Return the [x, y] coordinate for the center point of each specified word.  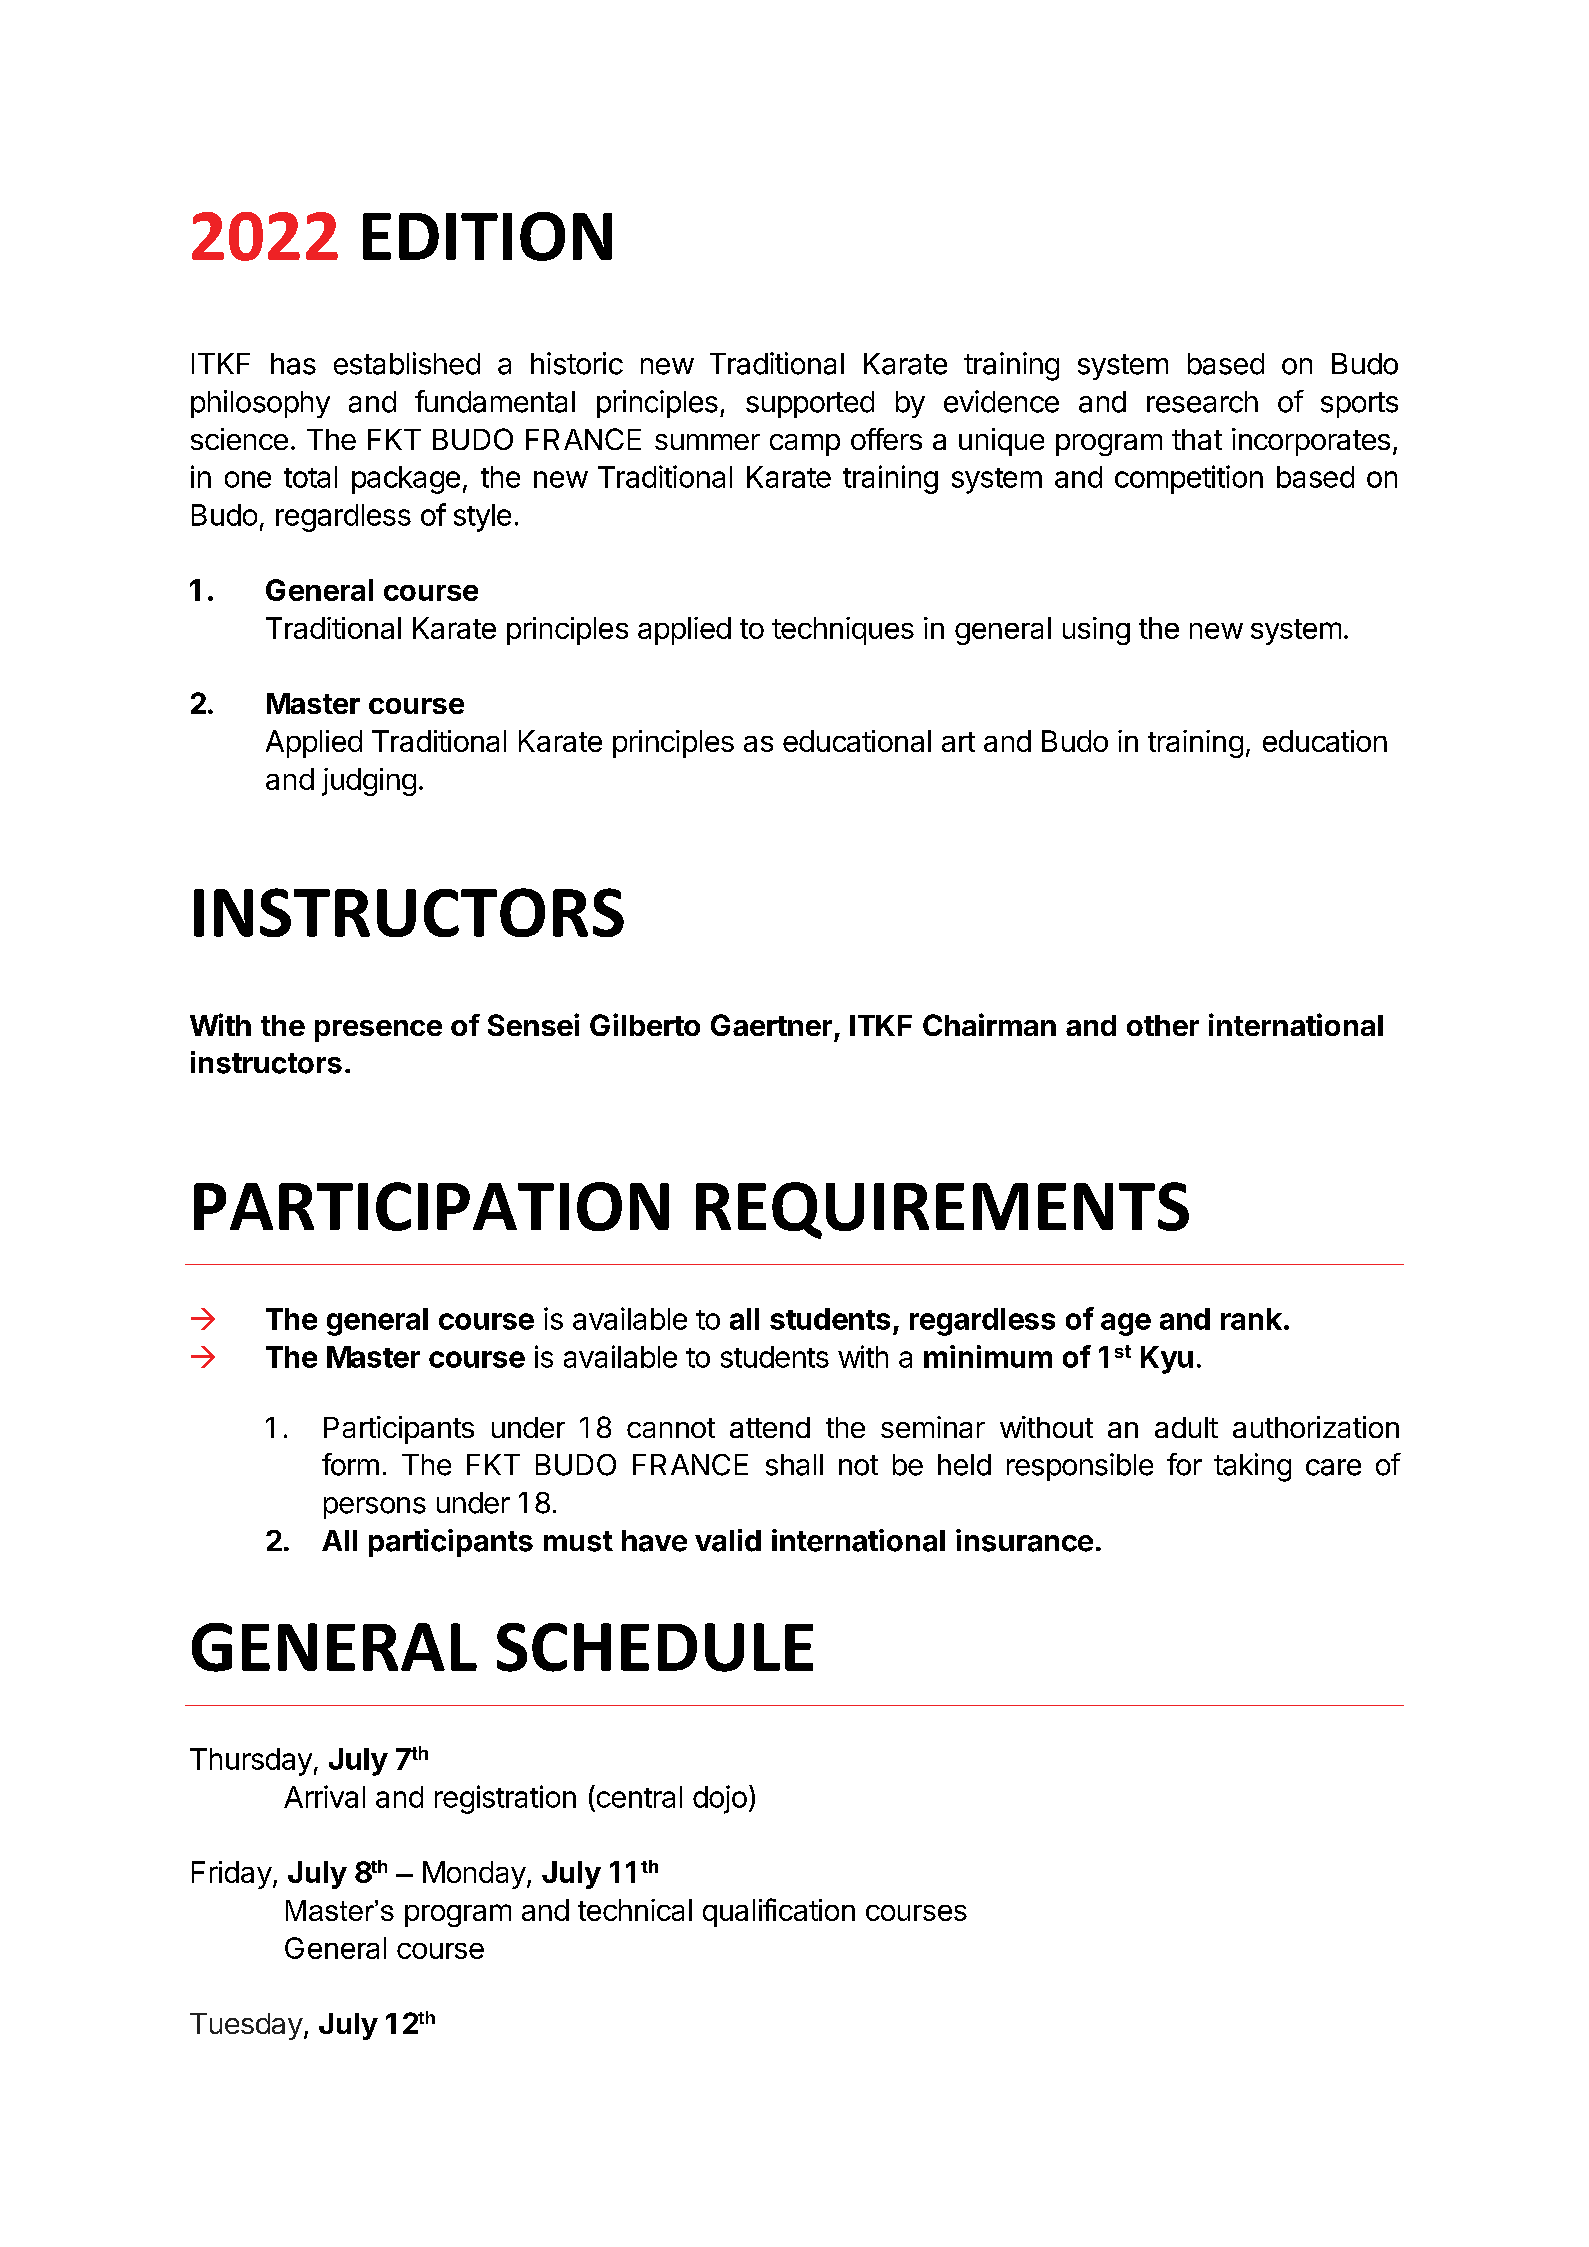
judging [369, 782]
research [1202, 402]
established [407, 363]
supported [810, 404]
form [350, 1464]
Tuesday [246, 2026]
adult [1186, 1427]
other [1163, 1025]
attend [770, 1427]
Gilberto [645, 1024]
